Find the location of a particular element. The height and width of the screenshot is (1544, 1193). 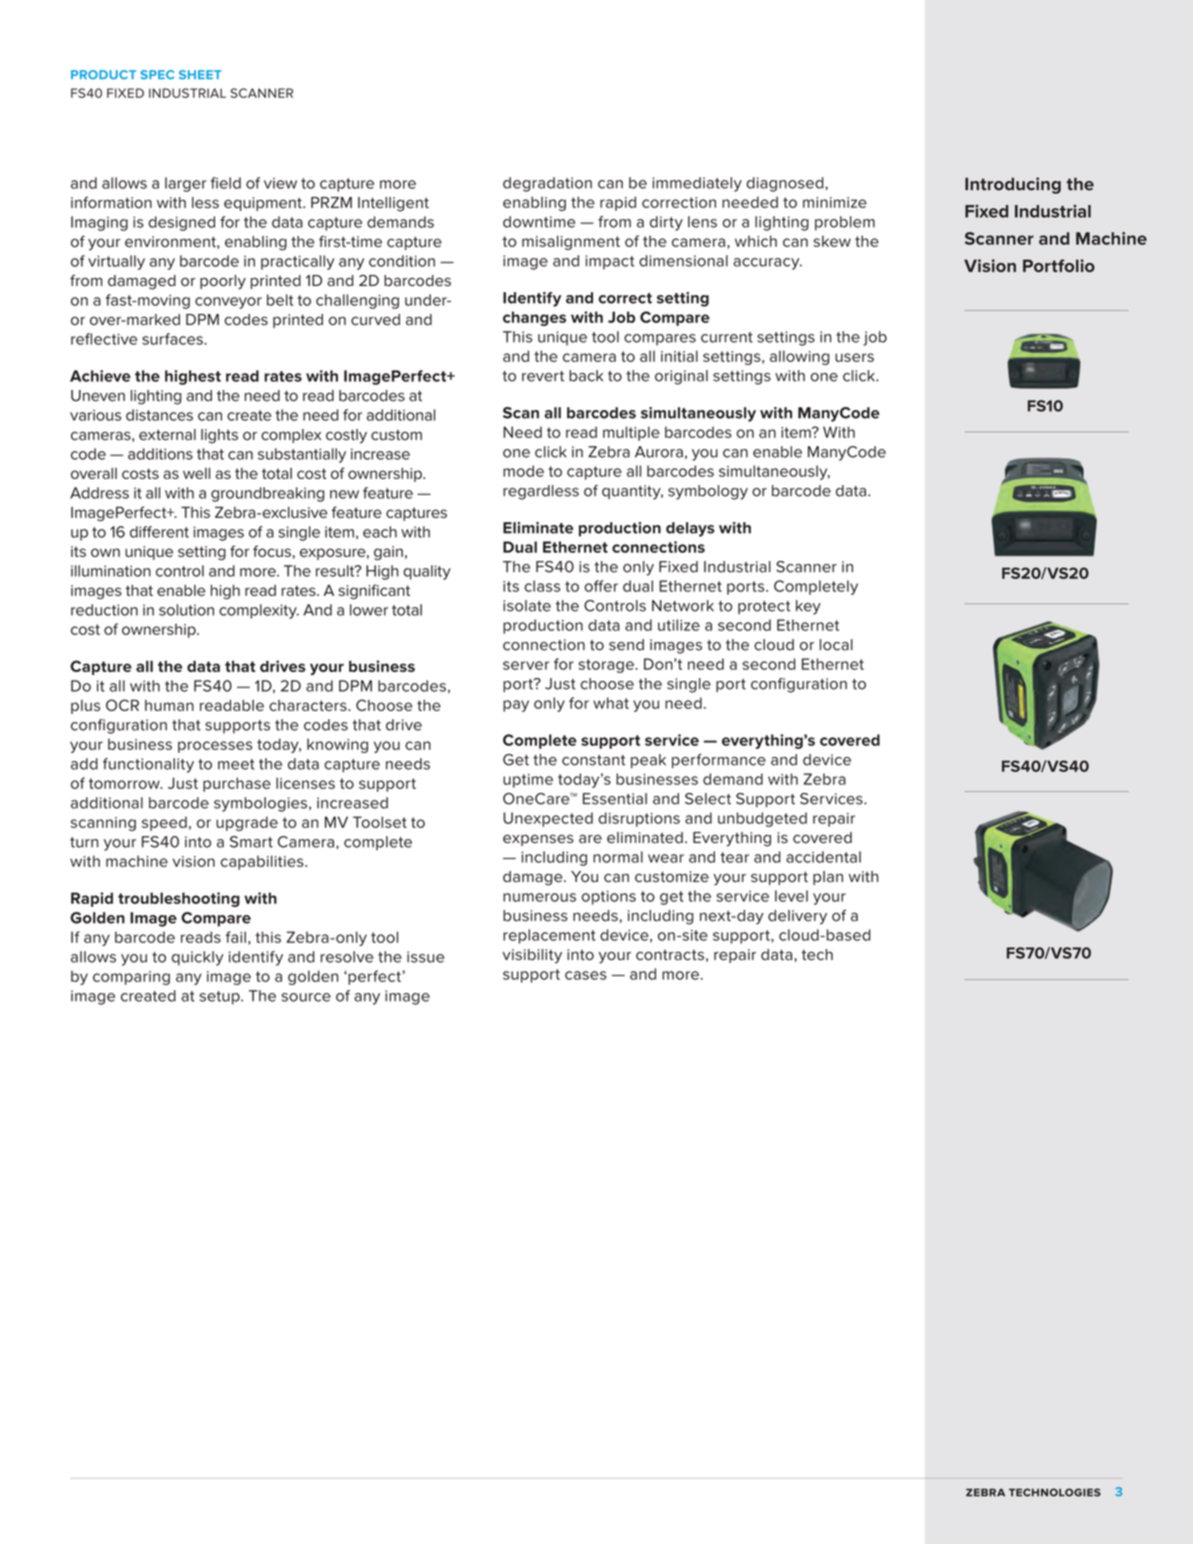

SHEET is located at coordinates (200, 75).
